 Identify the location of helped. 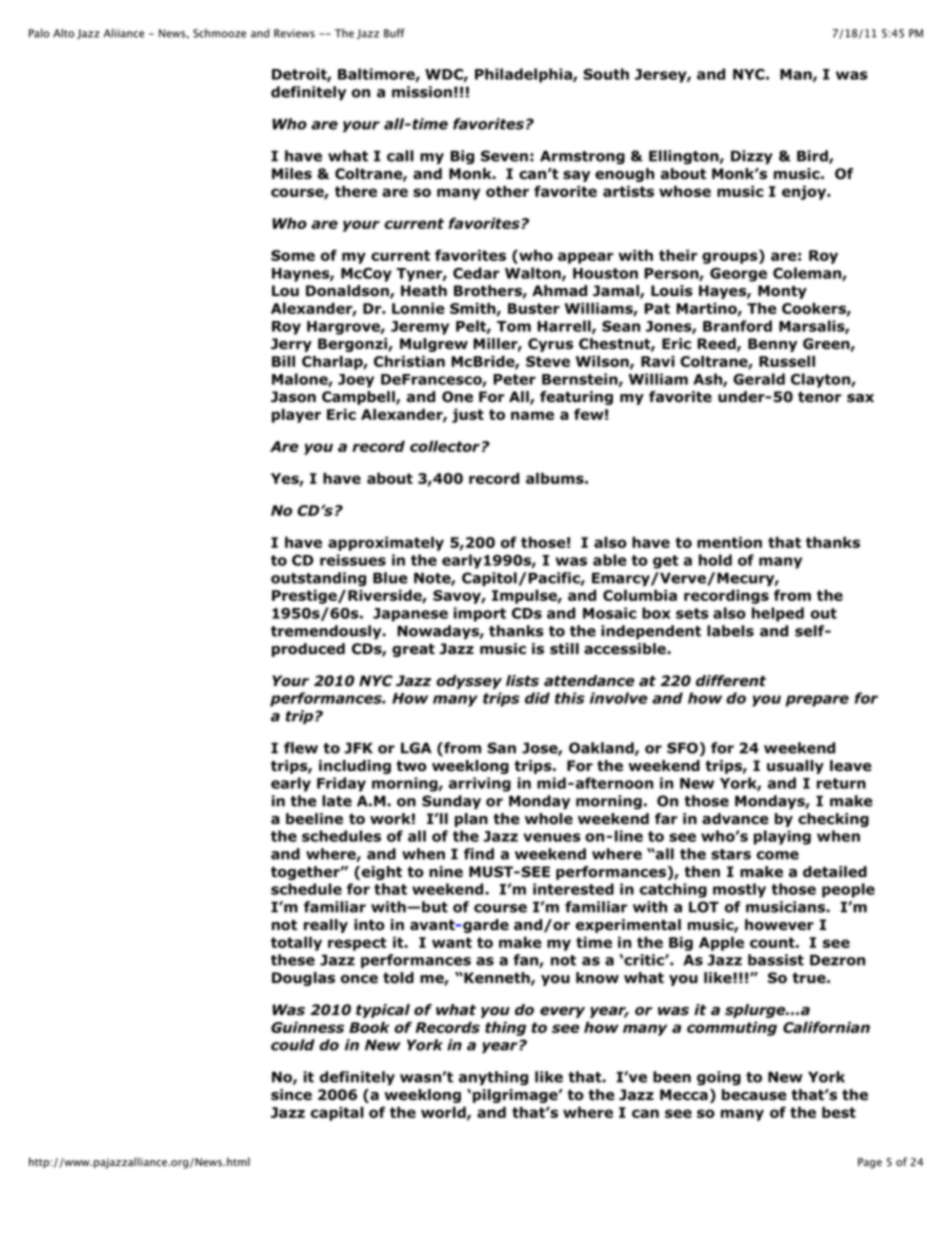
(778, 614).
